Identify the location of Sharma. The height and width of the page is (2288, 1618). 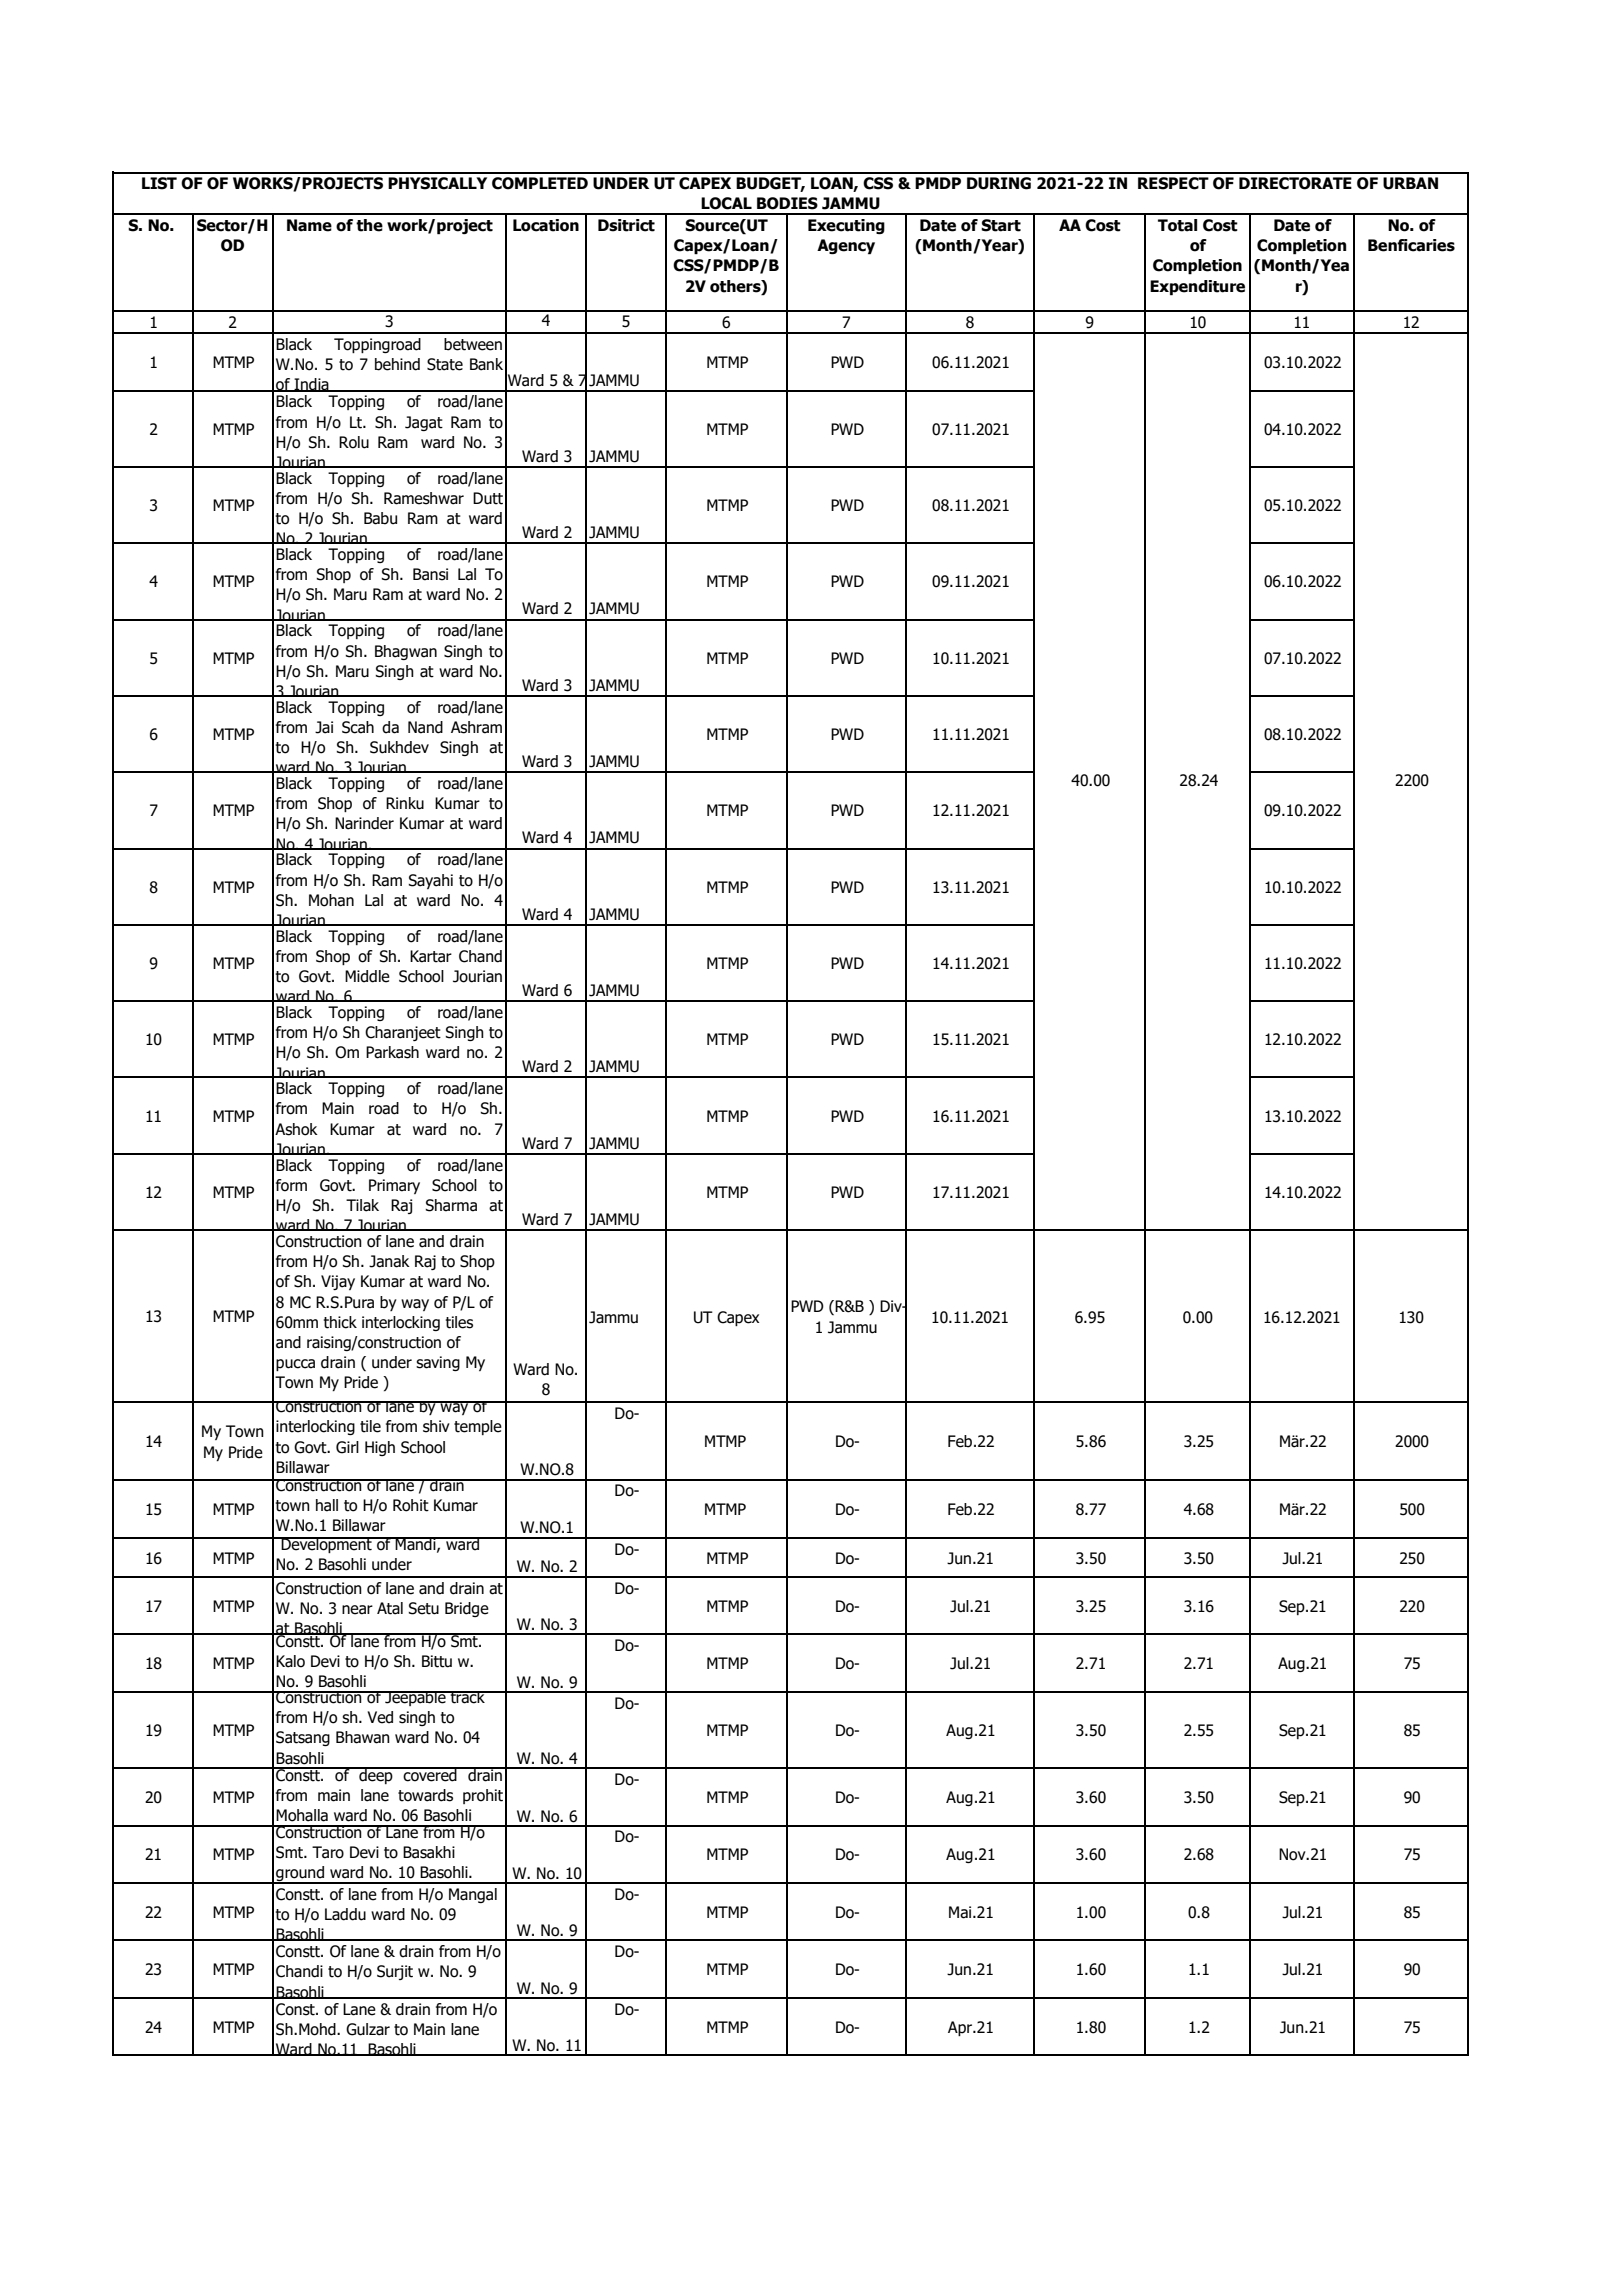
(451, 1205).
